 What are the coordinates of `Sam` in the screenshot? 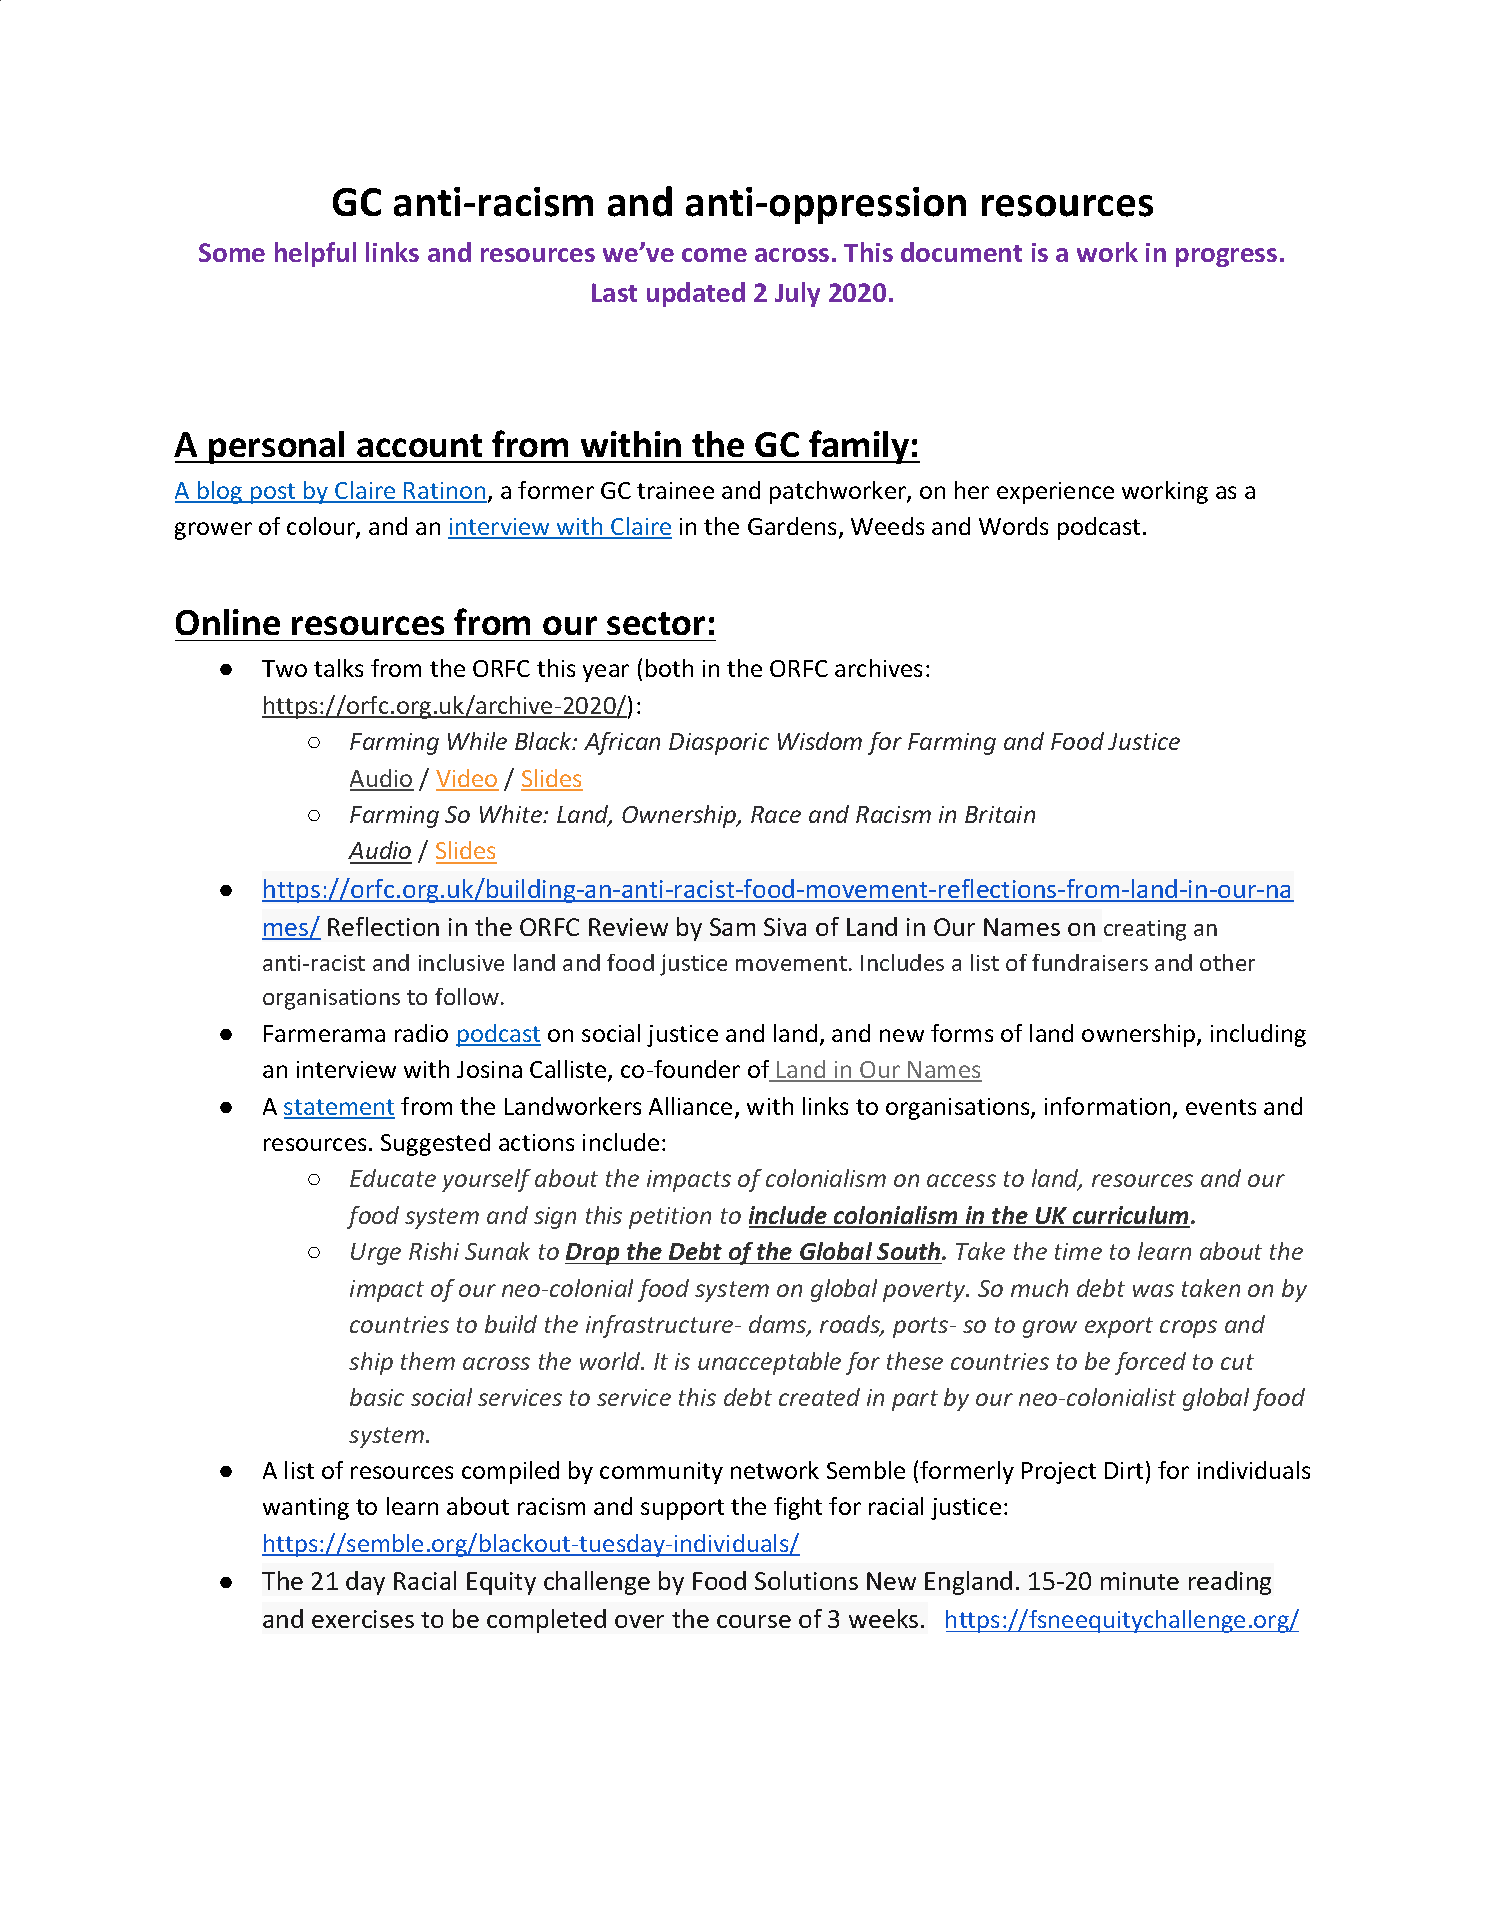 It's located at (732, 927).
